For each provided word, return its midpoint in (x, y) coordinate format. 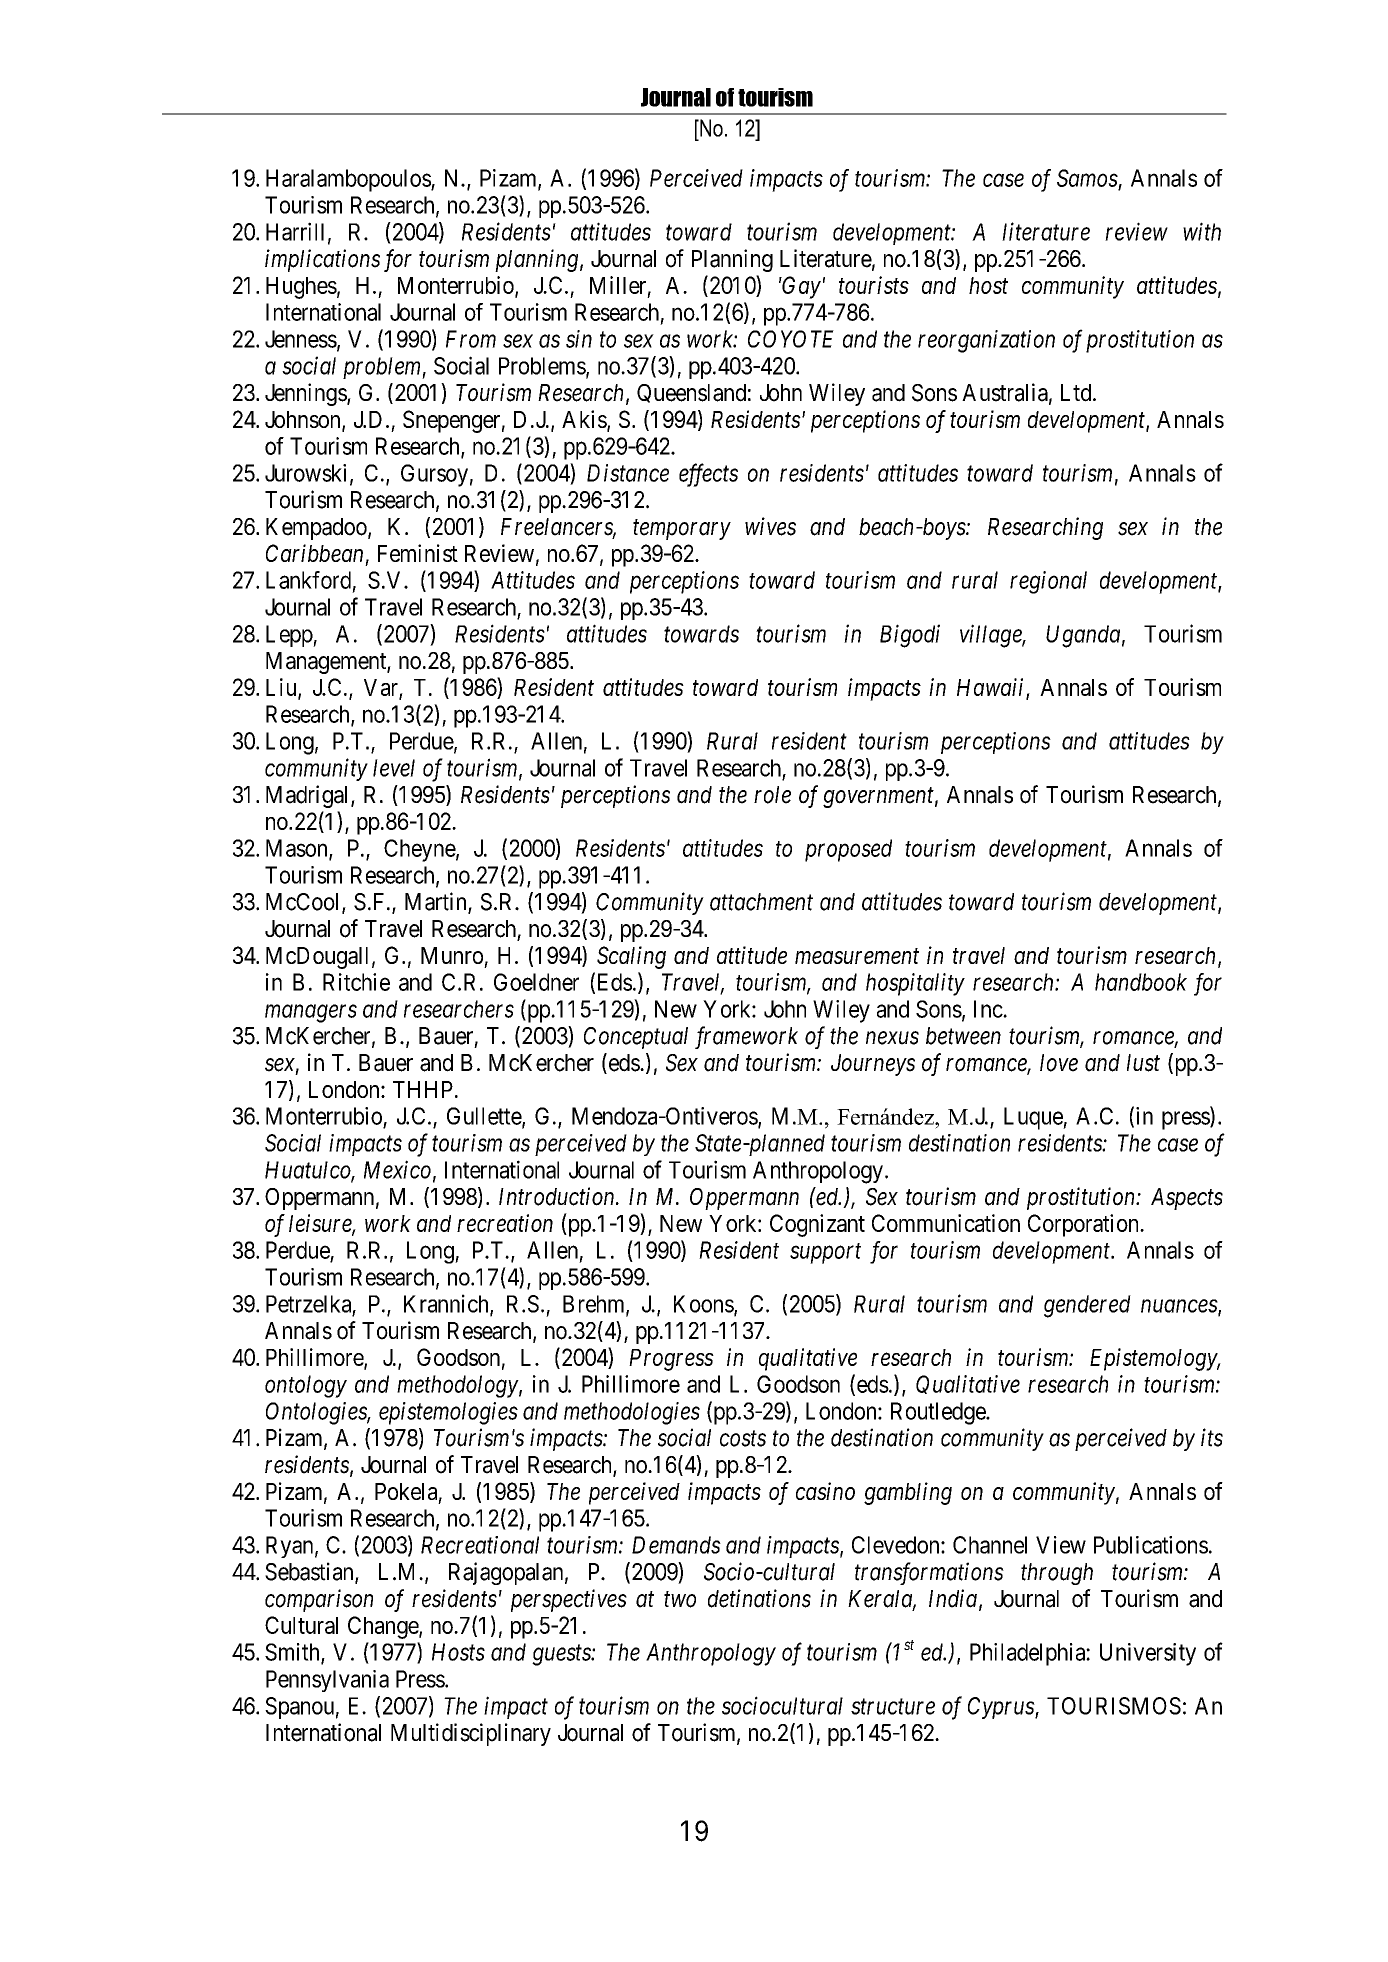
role (772, 795)
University (1148, 1654)
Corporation (1084, 1225)
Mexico (397, 1170)
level (394, 768)
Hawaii (992, 688)
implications (322, 260)
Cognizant (817, 1225)
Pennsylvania (327, 1681)
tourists (874, 285)
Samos (1088, 179)
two (680, 1600)
